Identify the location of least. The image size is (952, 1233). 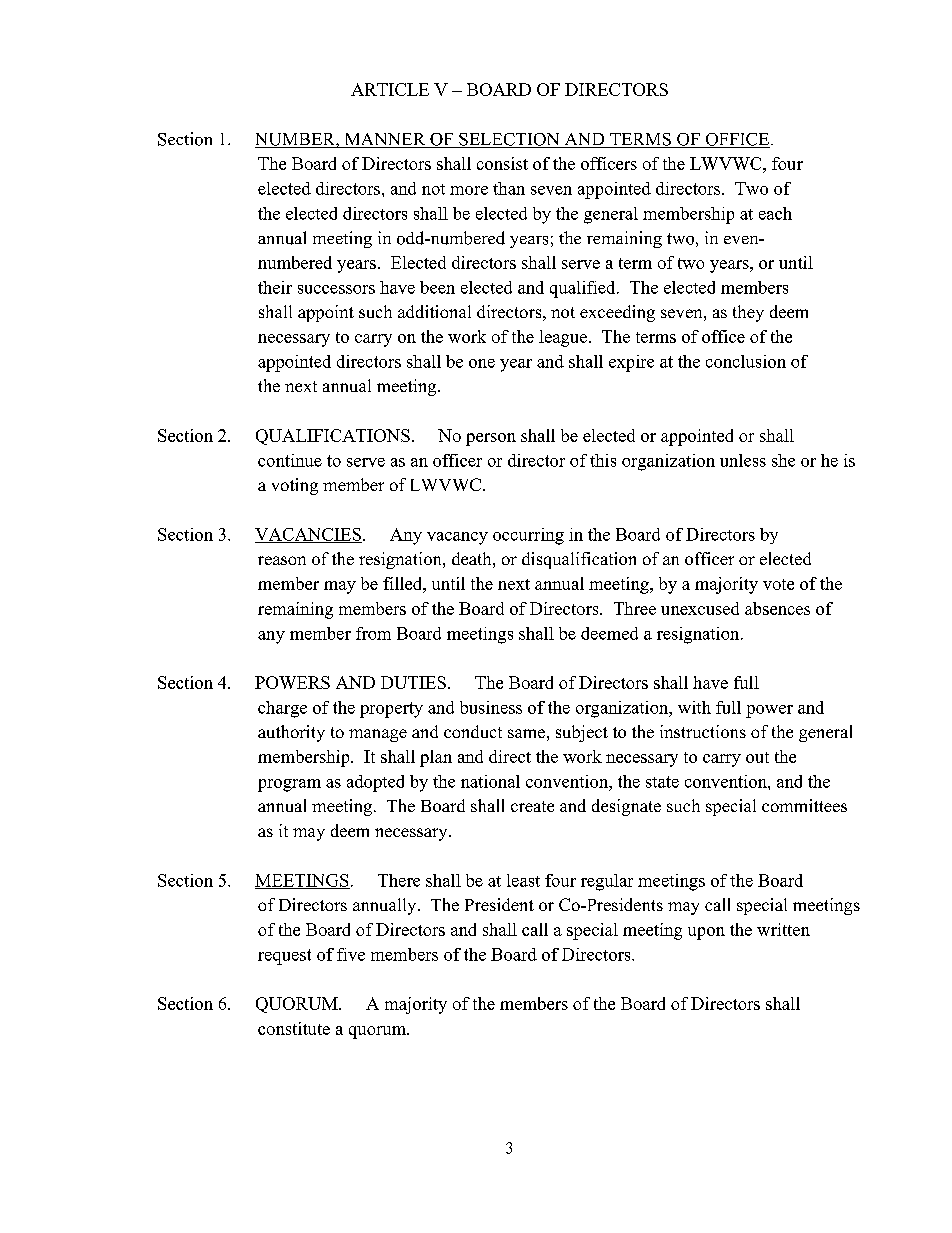
(523, 880).
